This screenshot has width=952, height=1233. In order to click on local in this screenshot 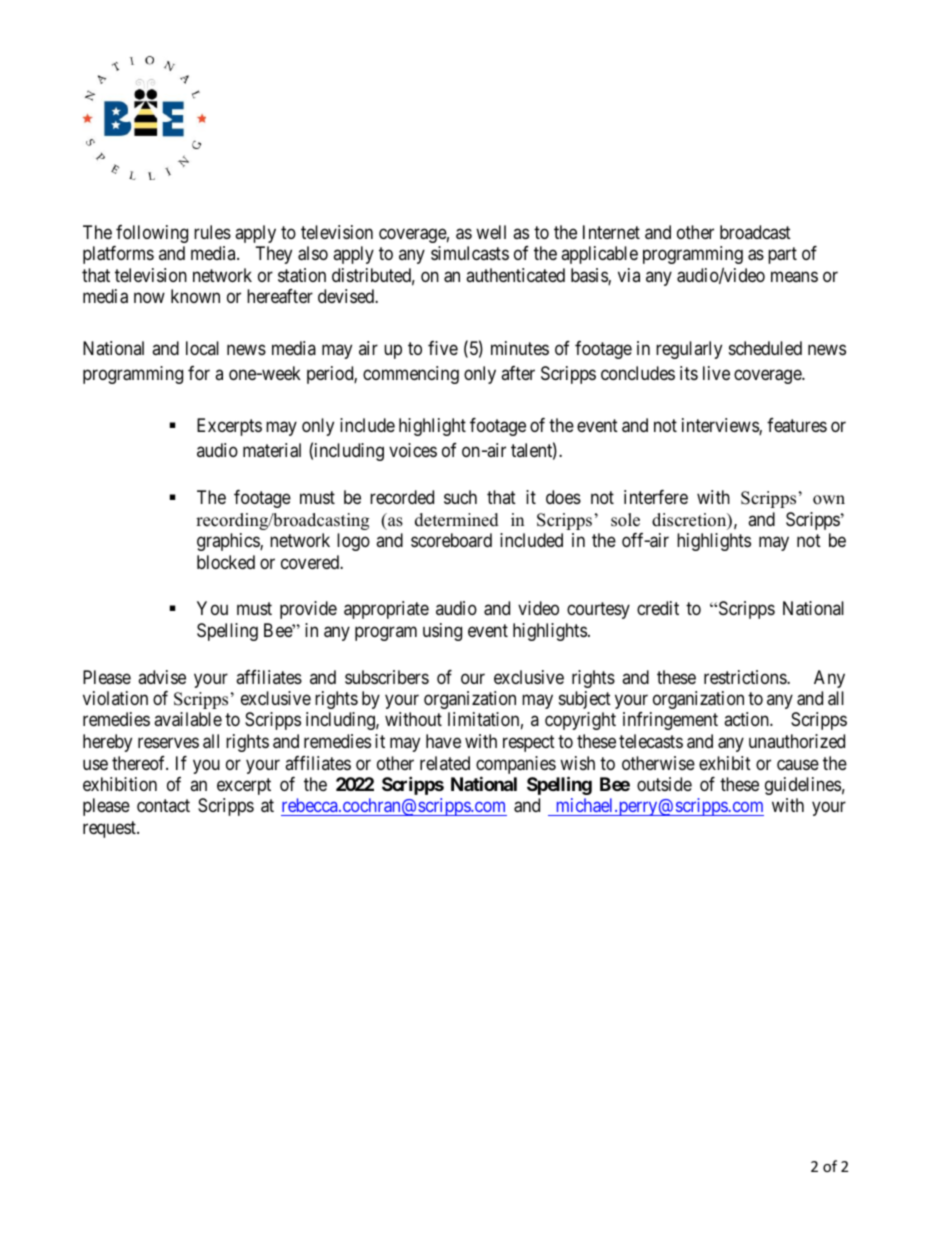, I will do `click(202, 348)`.
